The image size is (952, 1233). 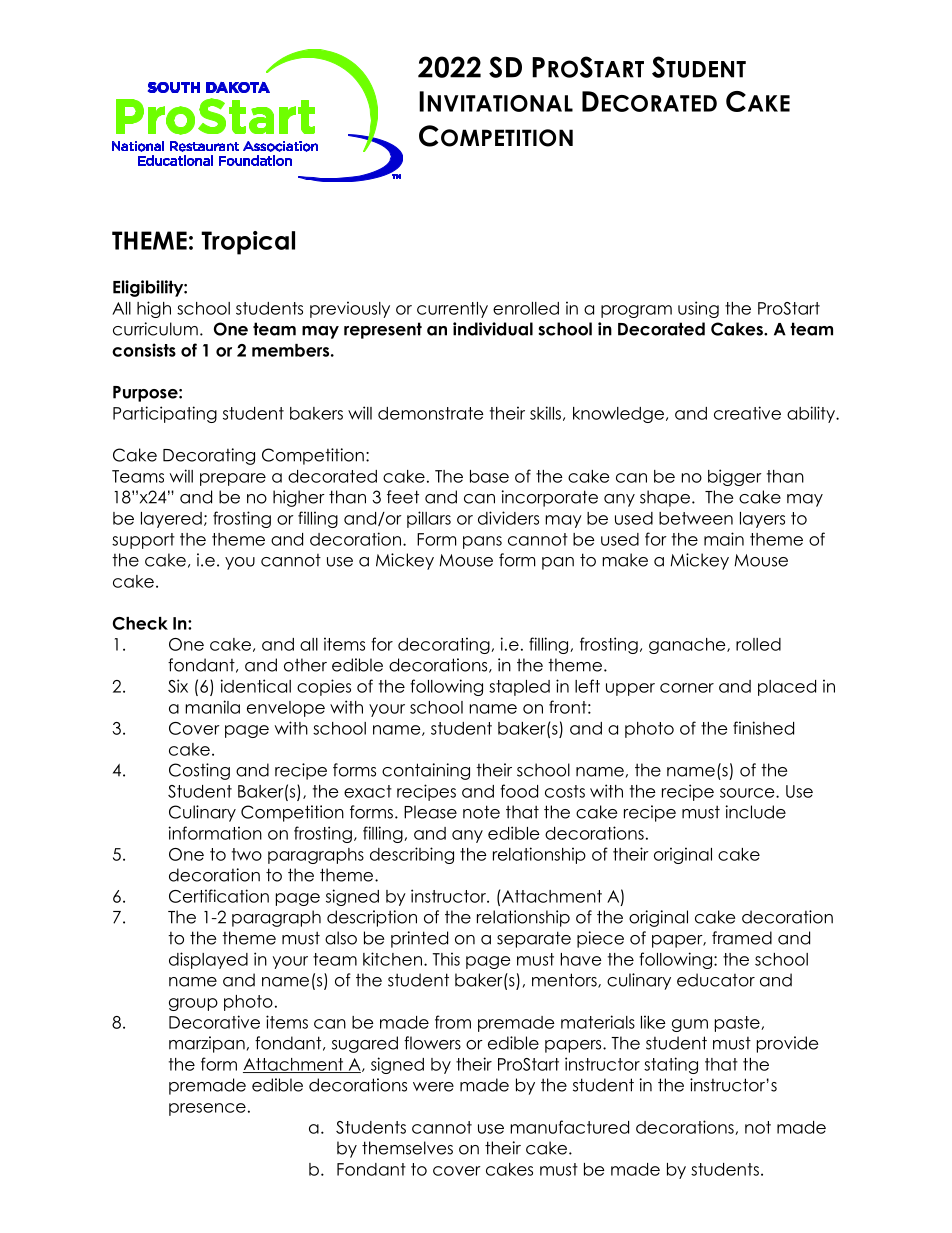 I want to click on currently, so click(x=452, y=310).
